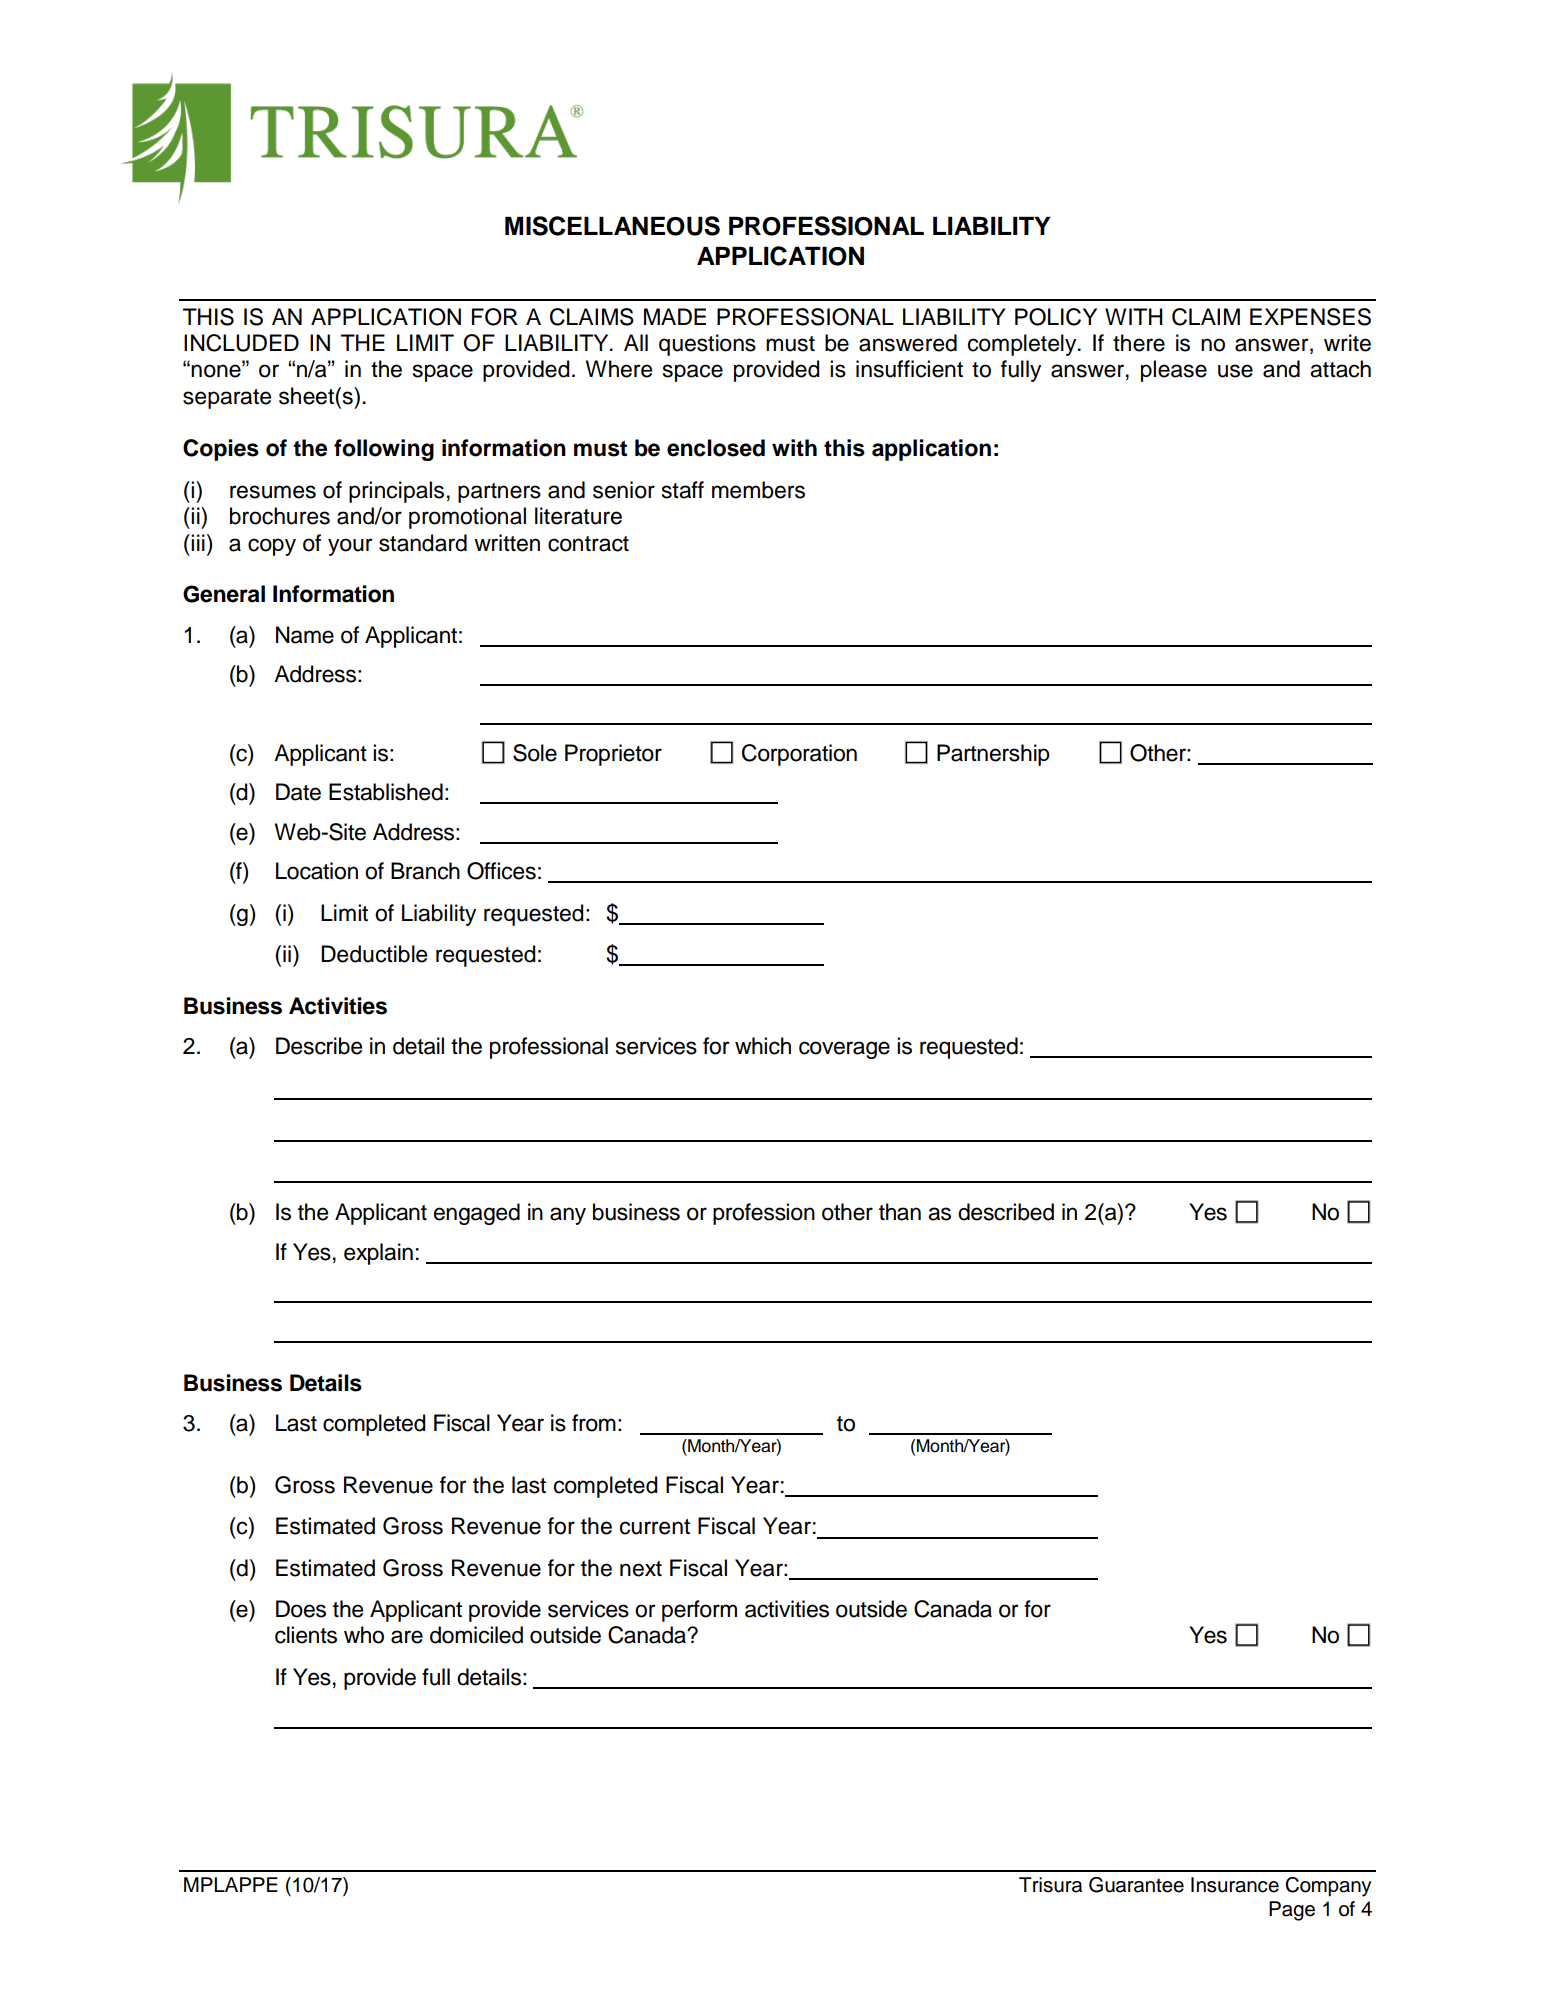 The image size is (1555, 2012). What do you see at coordinates (675, 316) in the image?
I see `MADE` at bounding box center [675, 316].
